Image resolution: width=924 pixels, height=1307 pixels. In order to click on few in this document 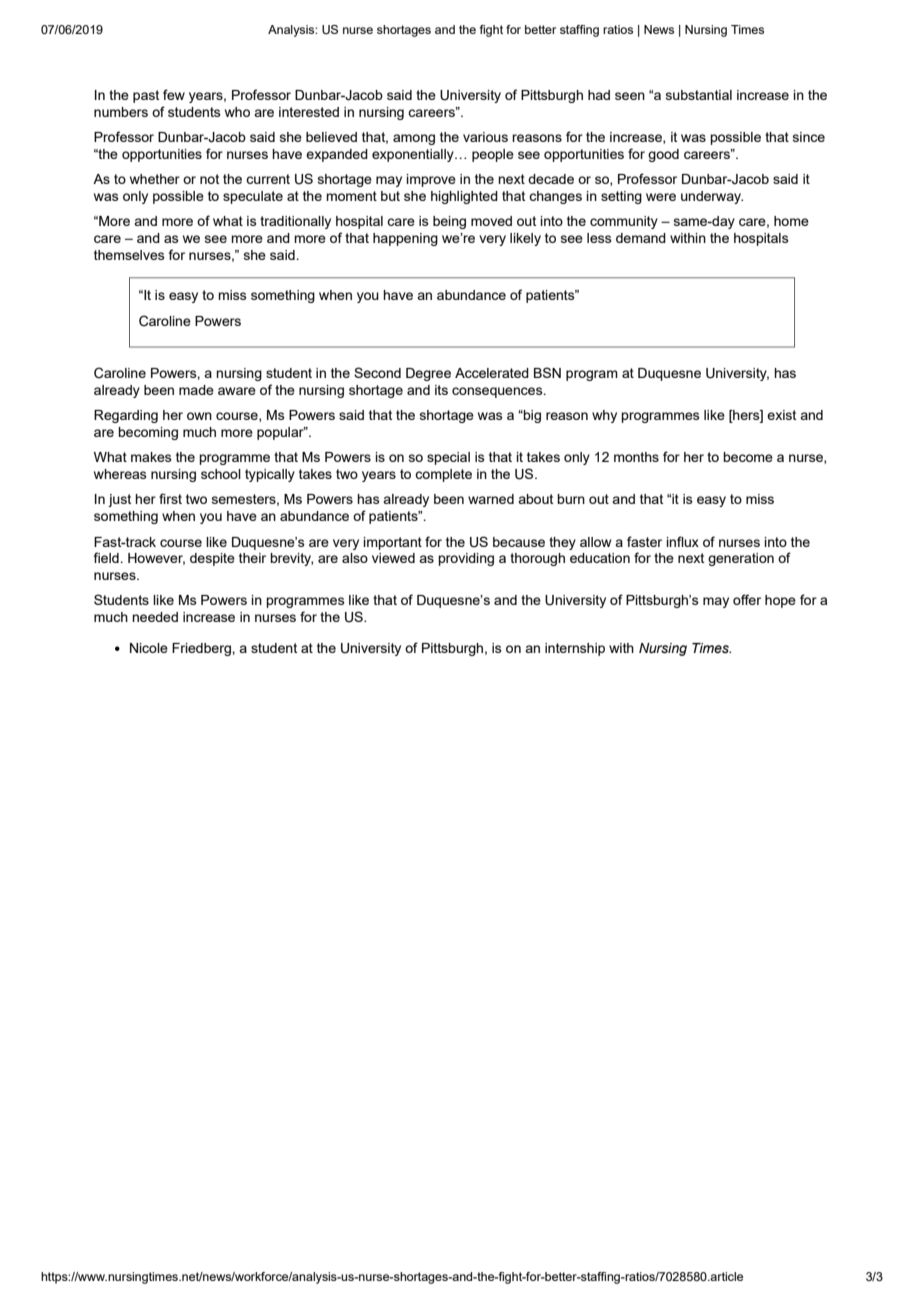, I will do `click(174, 94)`.
